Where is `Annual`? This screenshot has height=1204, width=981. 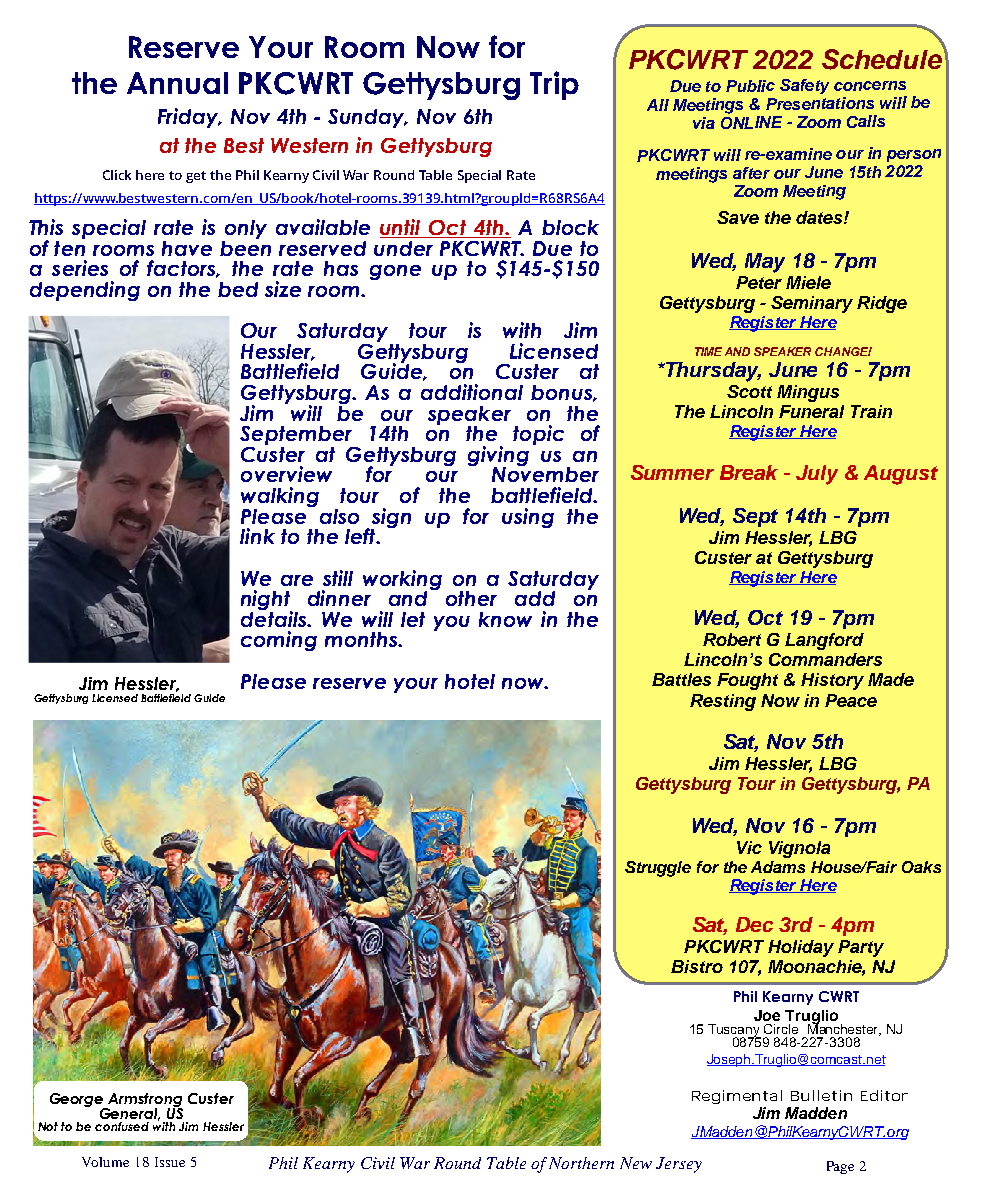 Annual is located at coordinates (177, 83).
